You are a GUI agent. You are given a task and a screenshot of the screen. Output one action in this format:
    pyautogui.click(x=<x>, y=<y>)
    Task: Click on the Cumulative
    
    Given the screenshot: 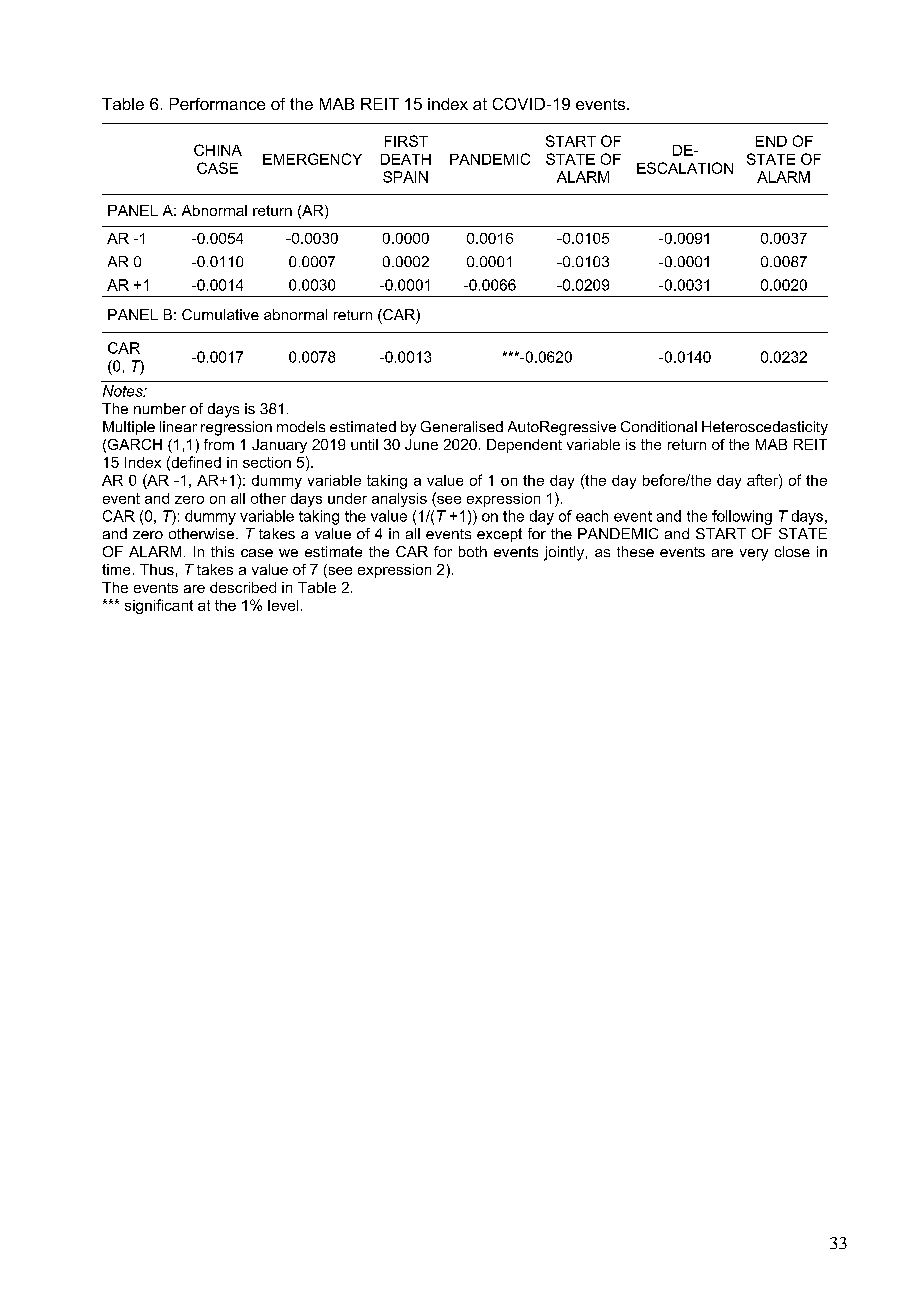 What is the action you would take?
    pyautogui.click(x=220, y=314)
